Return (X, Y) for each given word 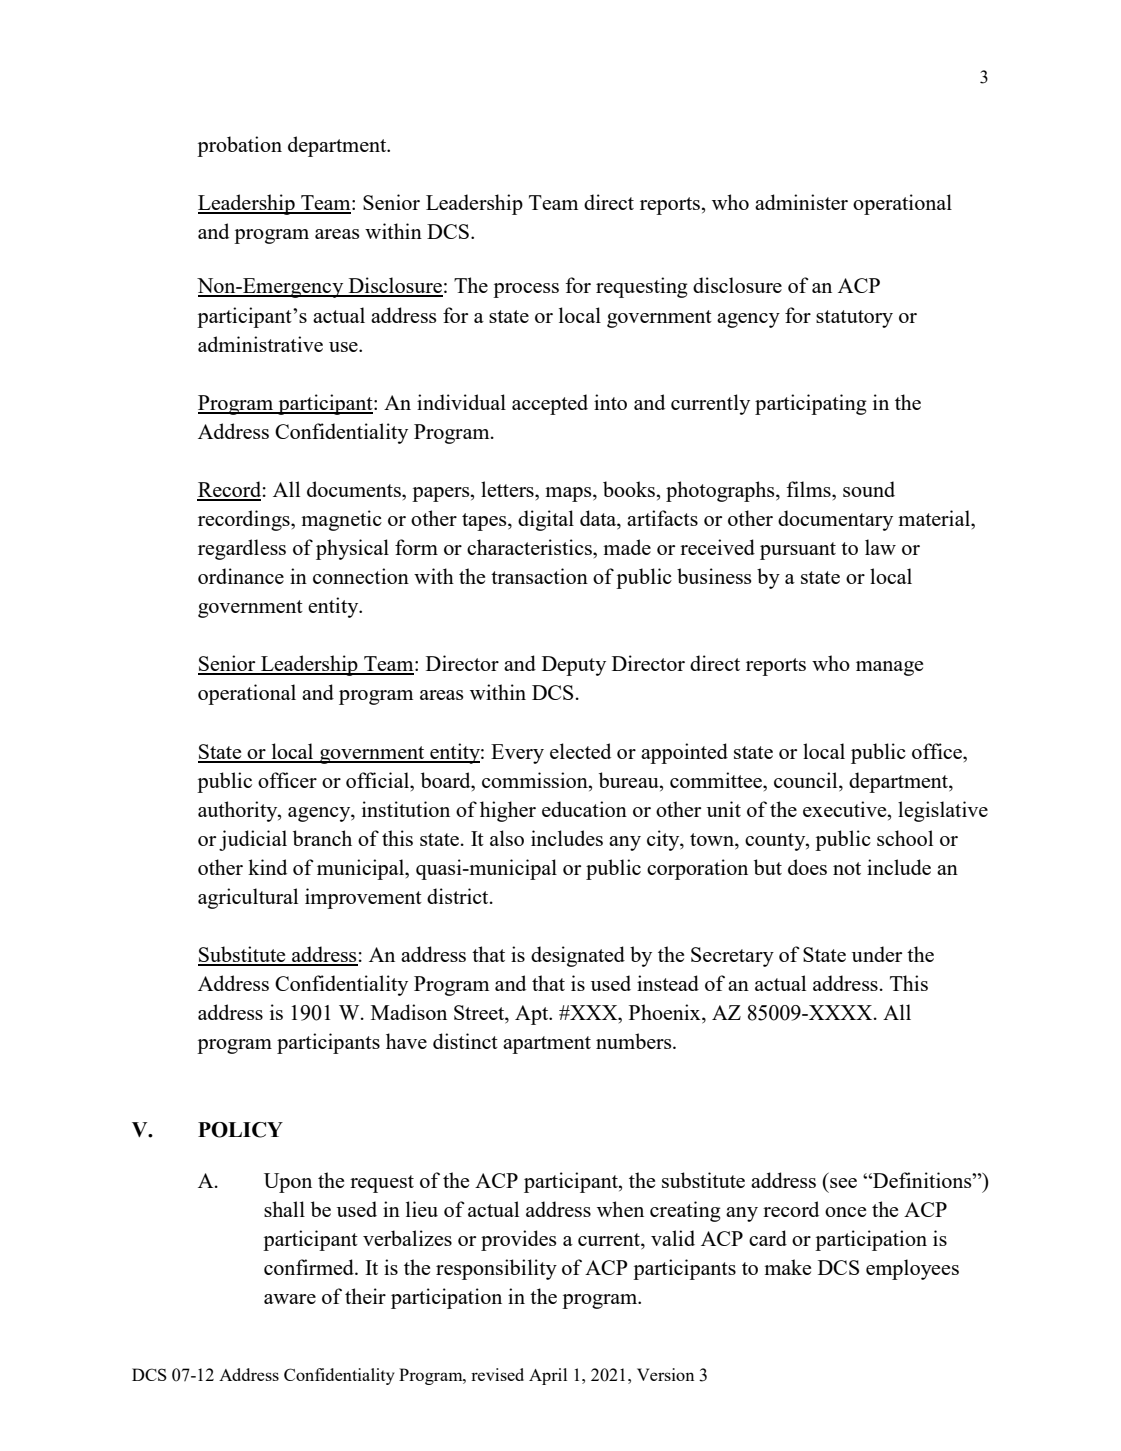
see (843, 1183)
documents (355, 489)
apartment (547, 1045)
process (526, 290)
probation (239, 146)
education (584, 809)
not (847, 868)
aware (290, 1299)
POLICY (240, 1130)
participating (811, 404)
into (610, 402)
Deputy (574, 666)
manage (889, 668)
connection (361, 576)
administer (801, 202)
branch (322, 838)
